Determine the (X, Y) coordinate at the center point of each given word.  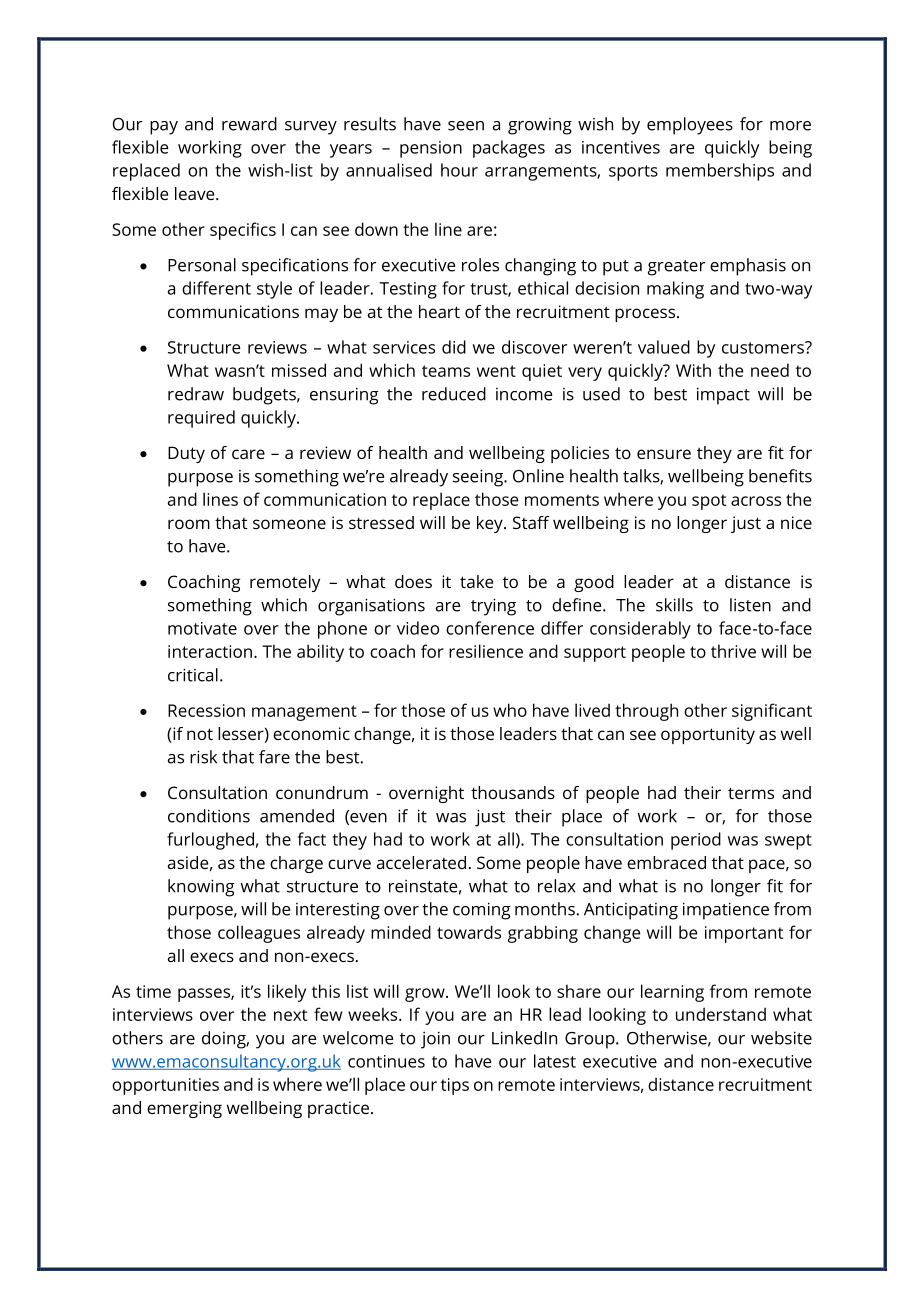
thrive (733, 651)
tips (455, 1086)
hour (459, 170)
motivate (202, 628)
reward (249, 124)
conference (490, 628)
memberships (720, 172)
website (781, 1038)
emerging (184, 1109)
